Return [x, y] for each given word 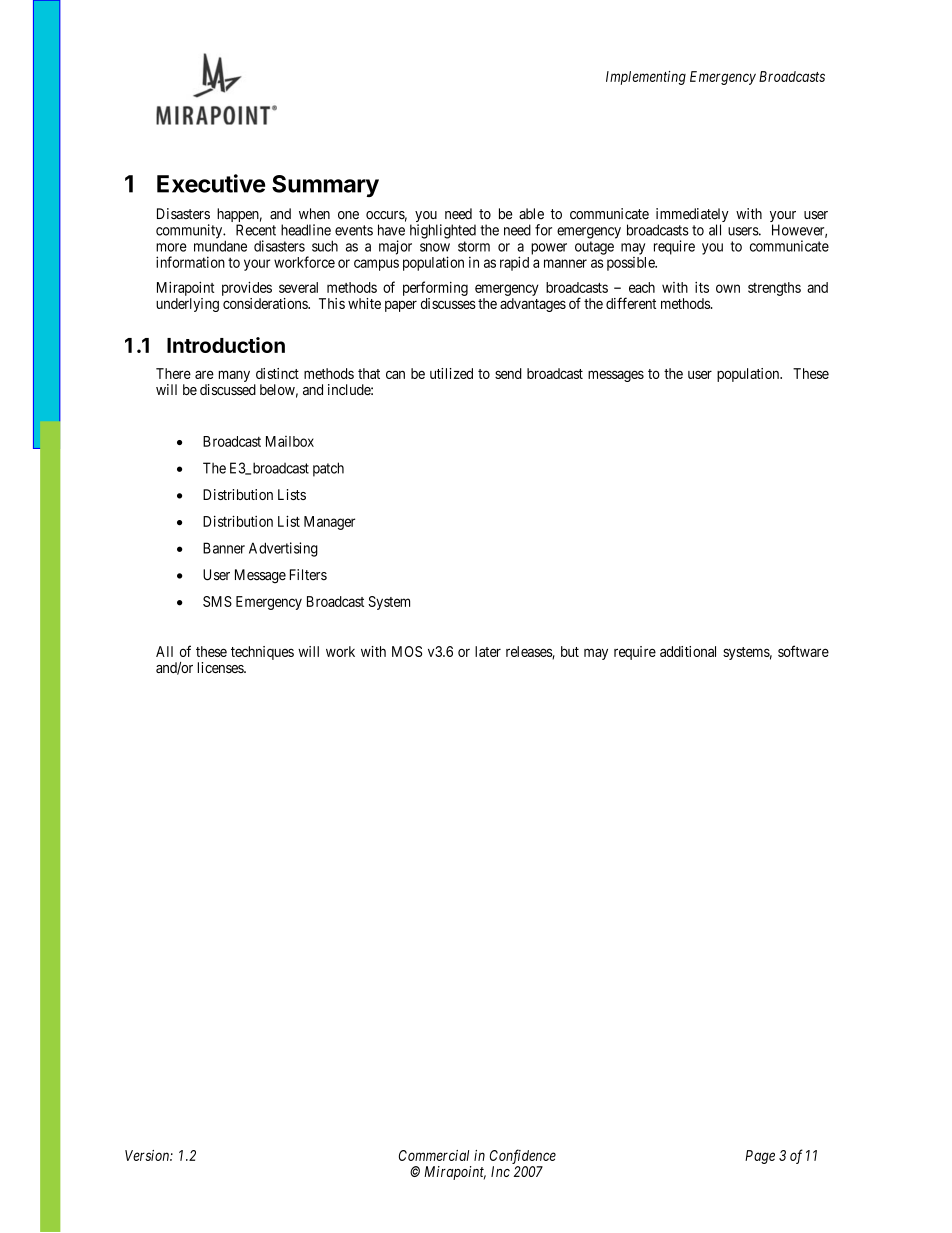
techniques [262, 653]
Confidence [523, 1156]
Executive [211, 183]
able [531, 214]
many [234, 376]
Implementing [646, 78]
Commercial [434, 1155]
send [508, 373]
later [488, 651]
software [803, 651]
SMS [217, 601]
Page [760, 1157]
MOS [407, 651]
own [728, 288]
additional [688, 651]
